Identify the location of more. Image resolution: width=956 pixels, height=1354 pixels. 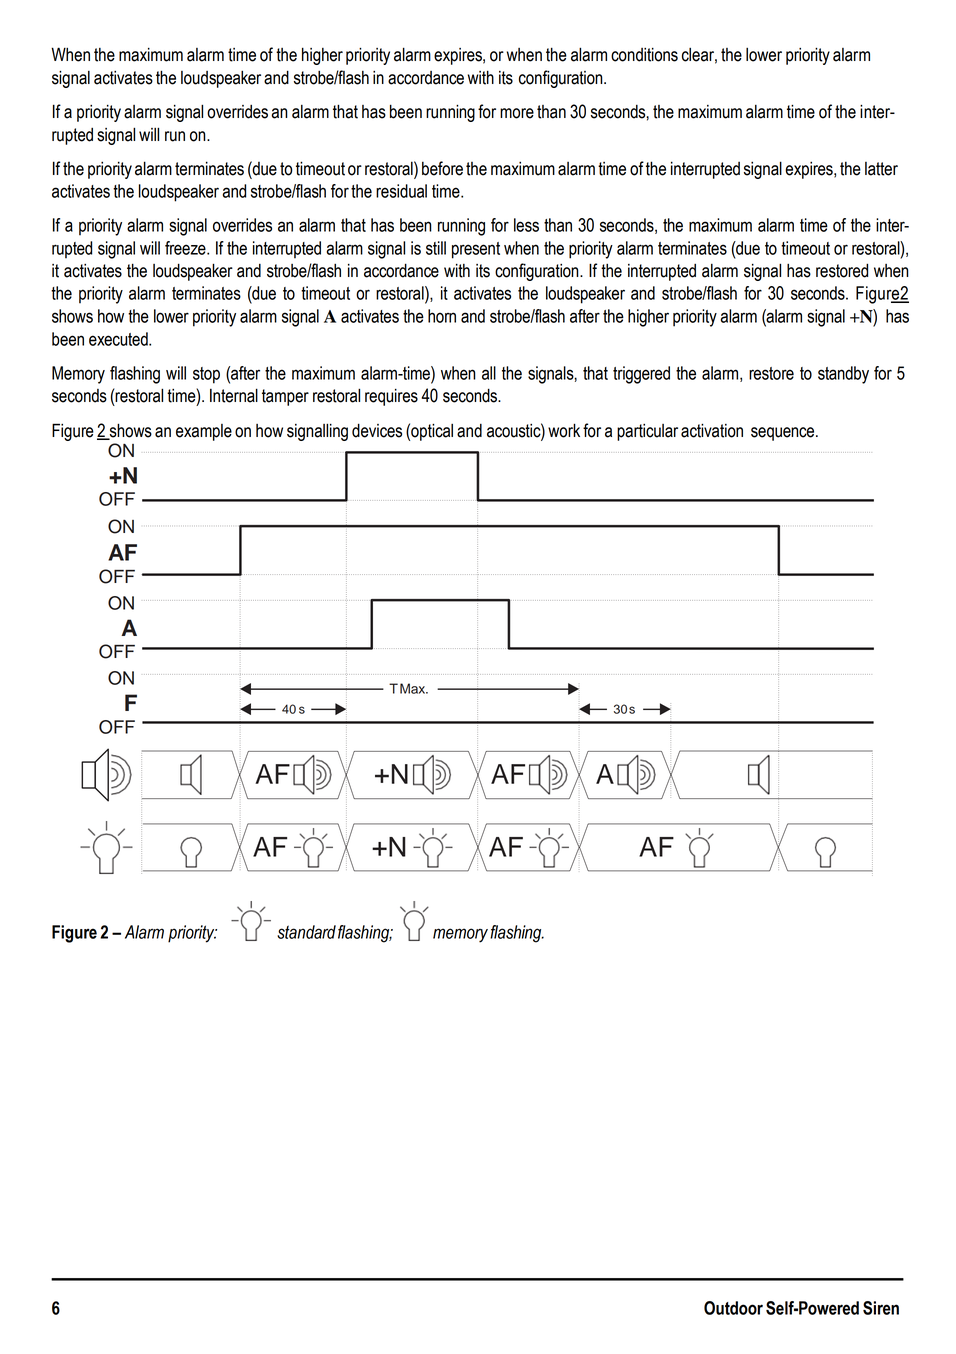
(517, 113).
